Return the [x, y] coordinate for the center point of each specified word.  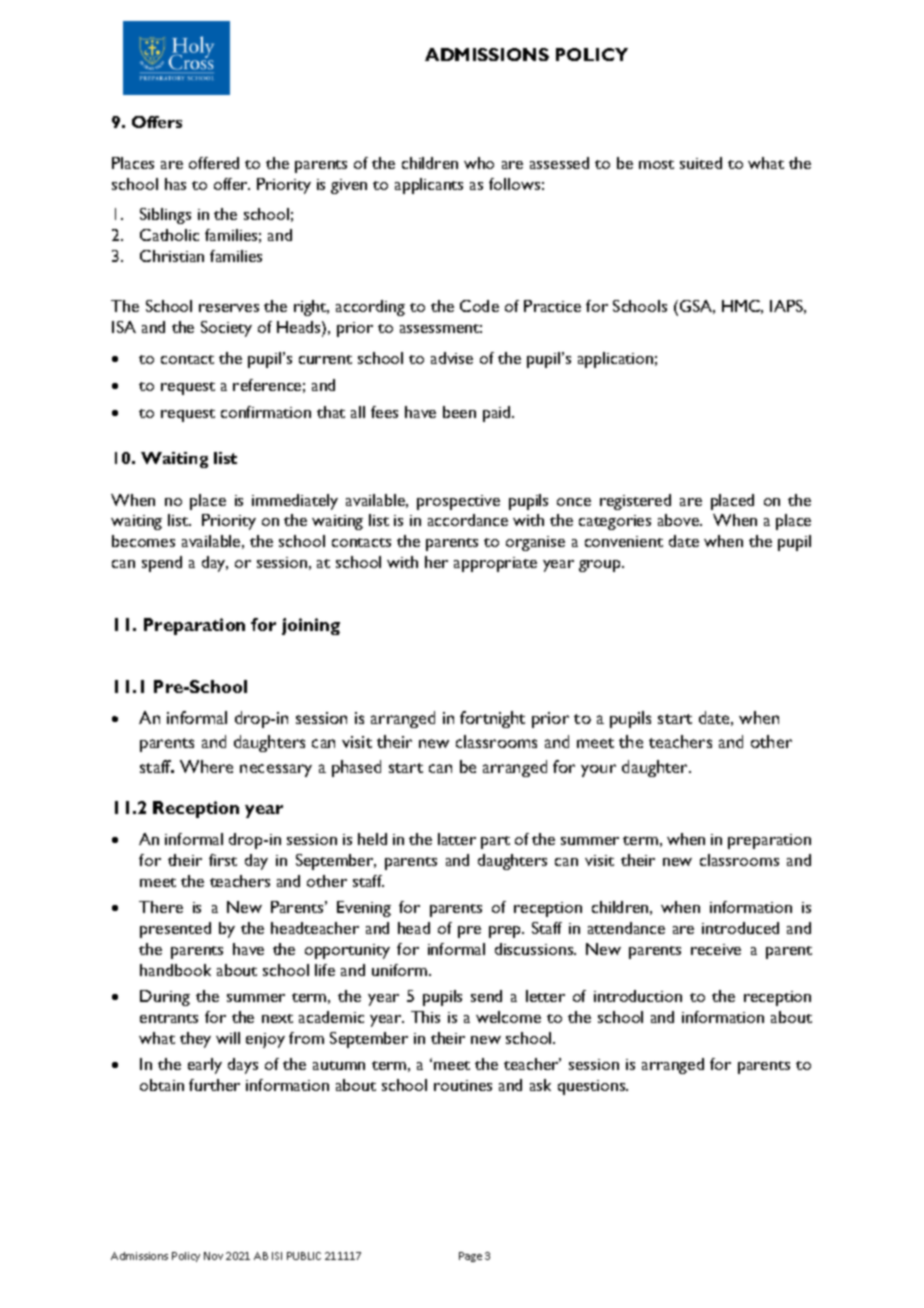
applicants [429, 186]
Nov [213, 1256]
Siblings [165, 216]
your [598, 770]
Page [470, 1257]
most [656, 164]
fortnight [492, 719]
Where [206, 766]
